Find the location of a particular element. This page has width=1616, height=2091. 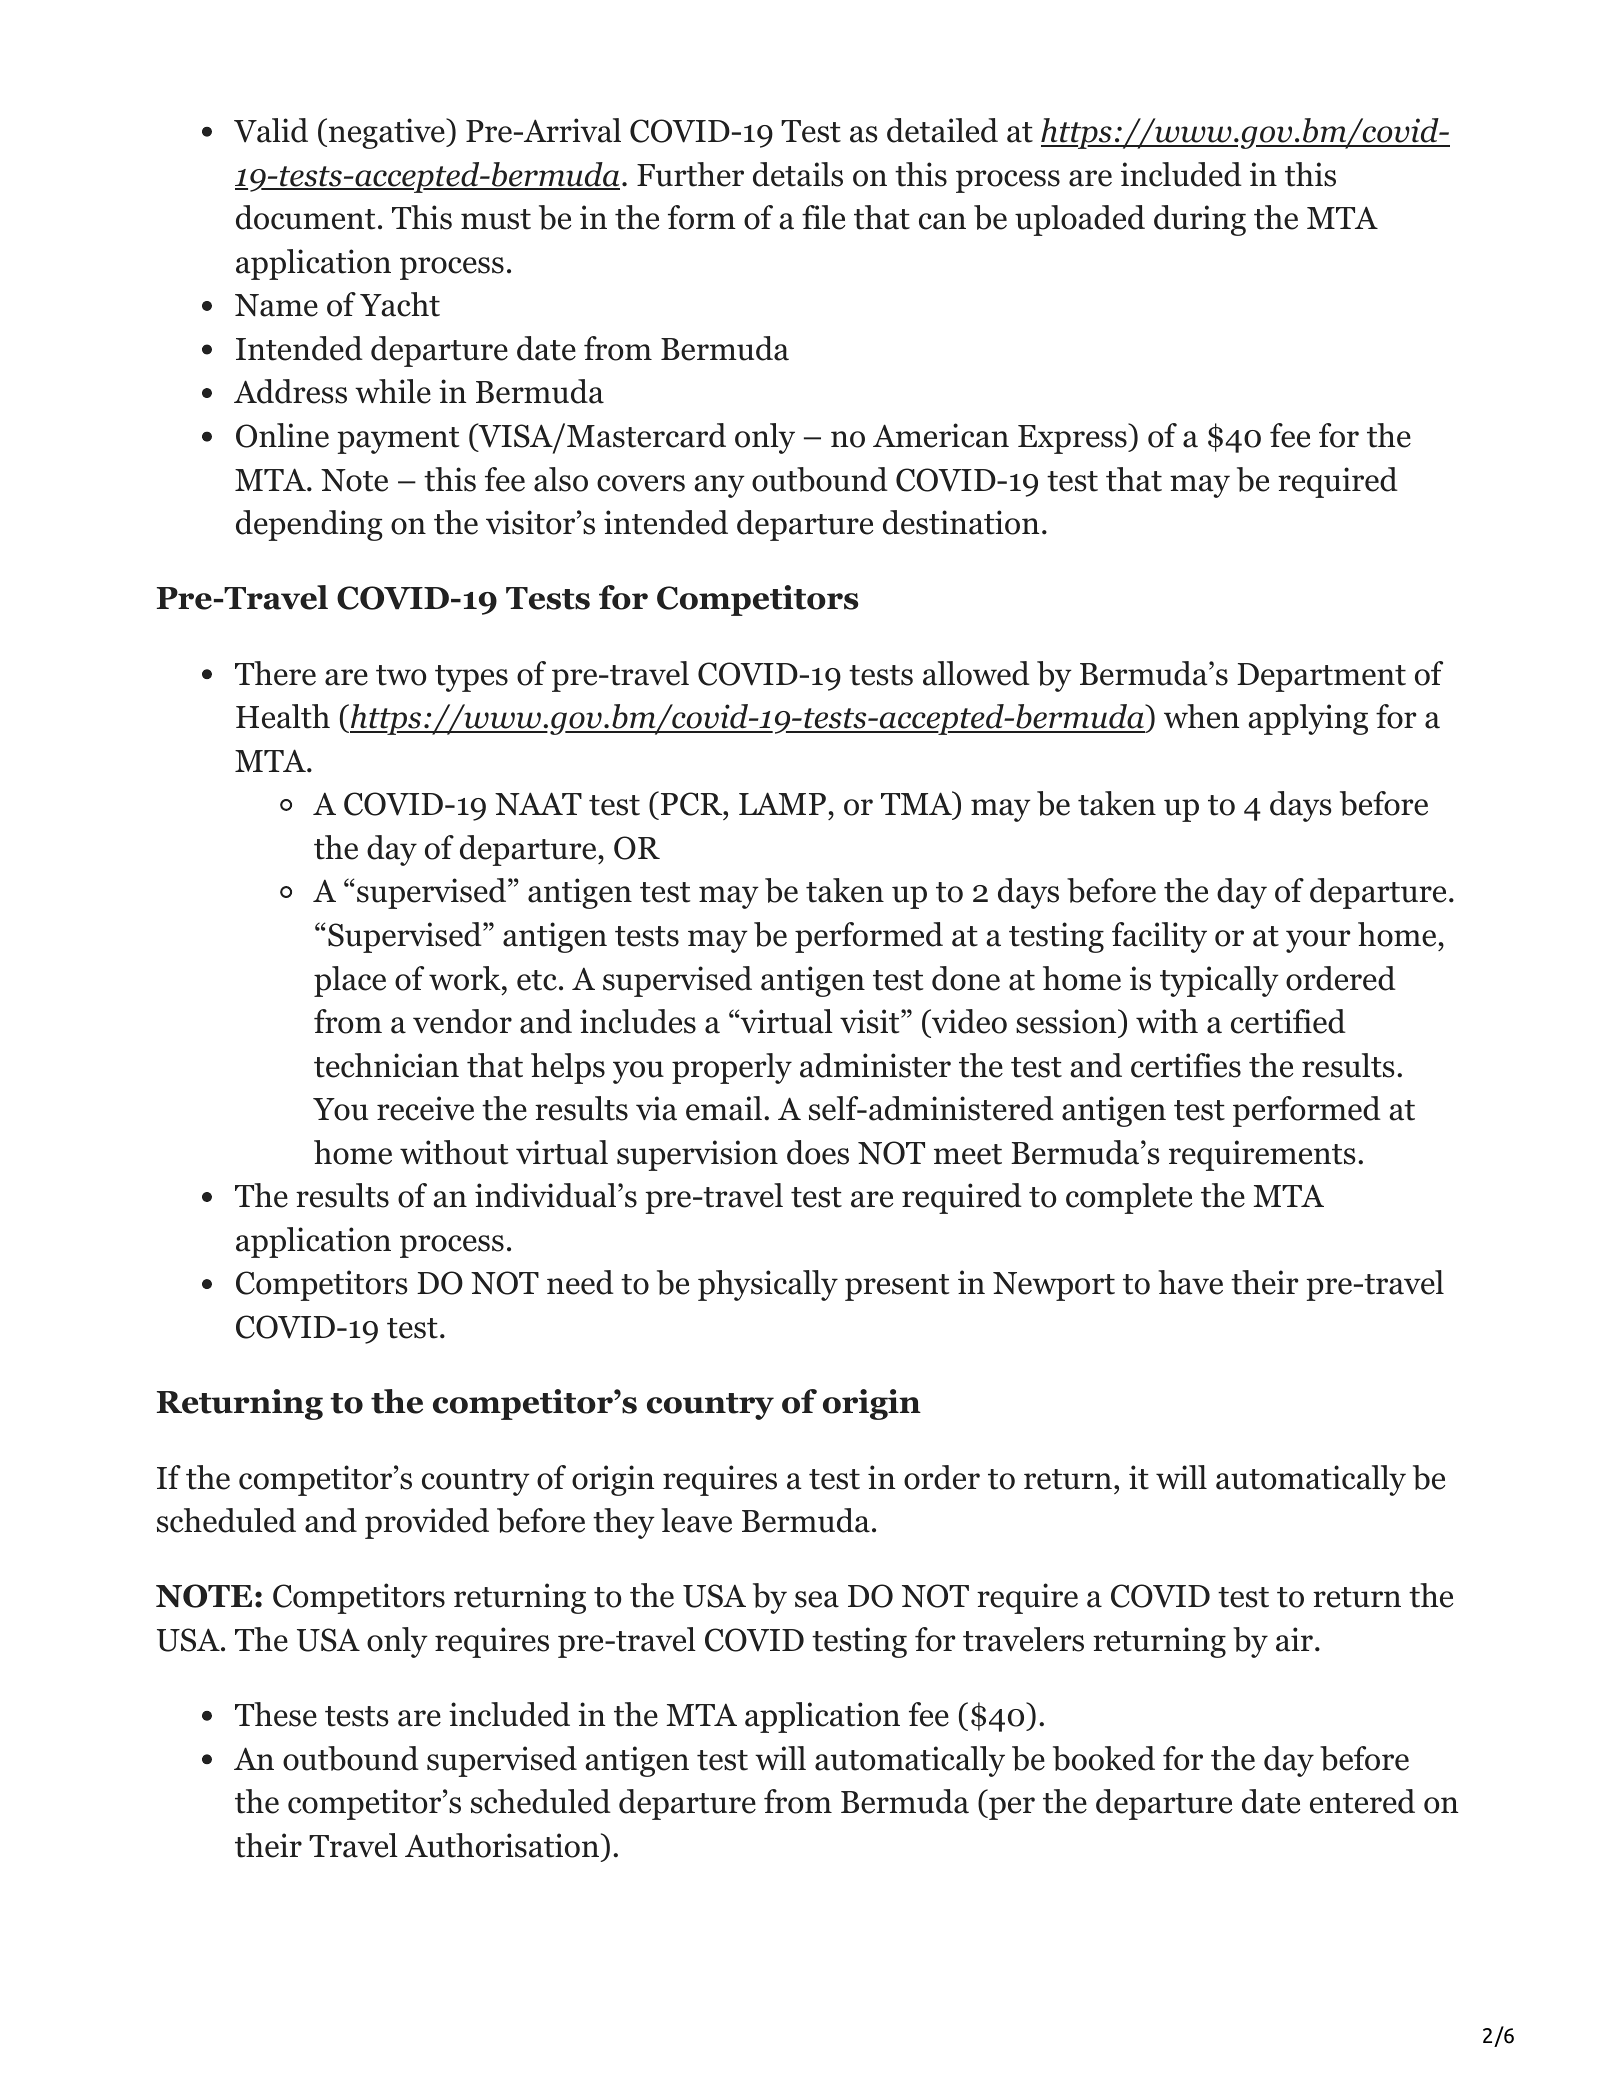

typically is located at coordinates (1219, 981).
